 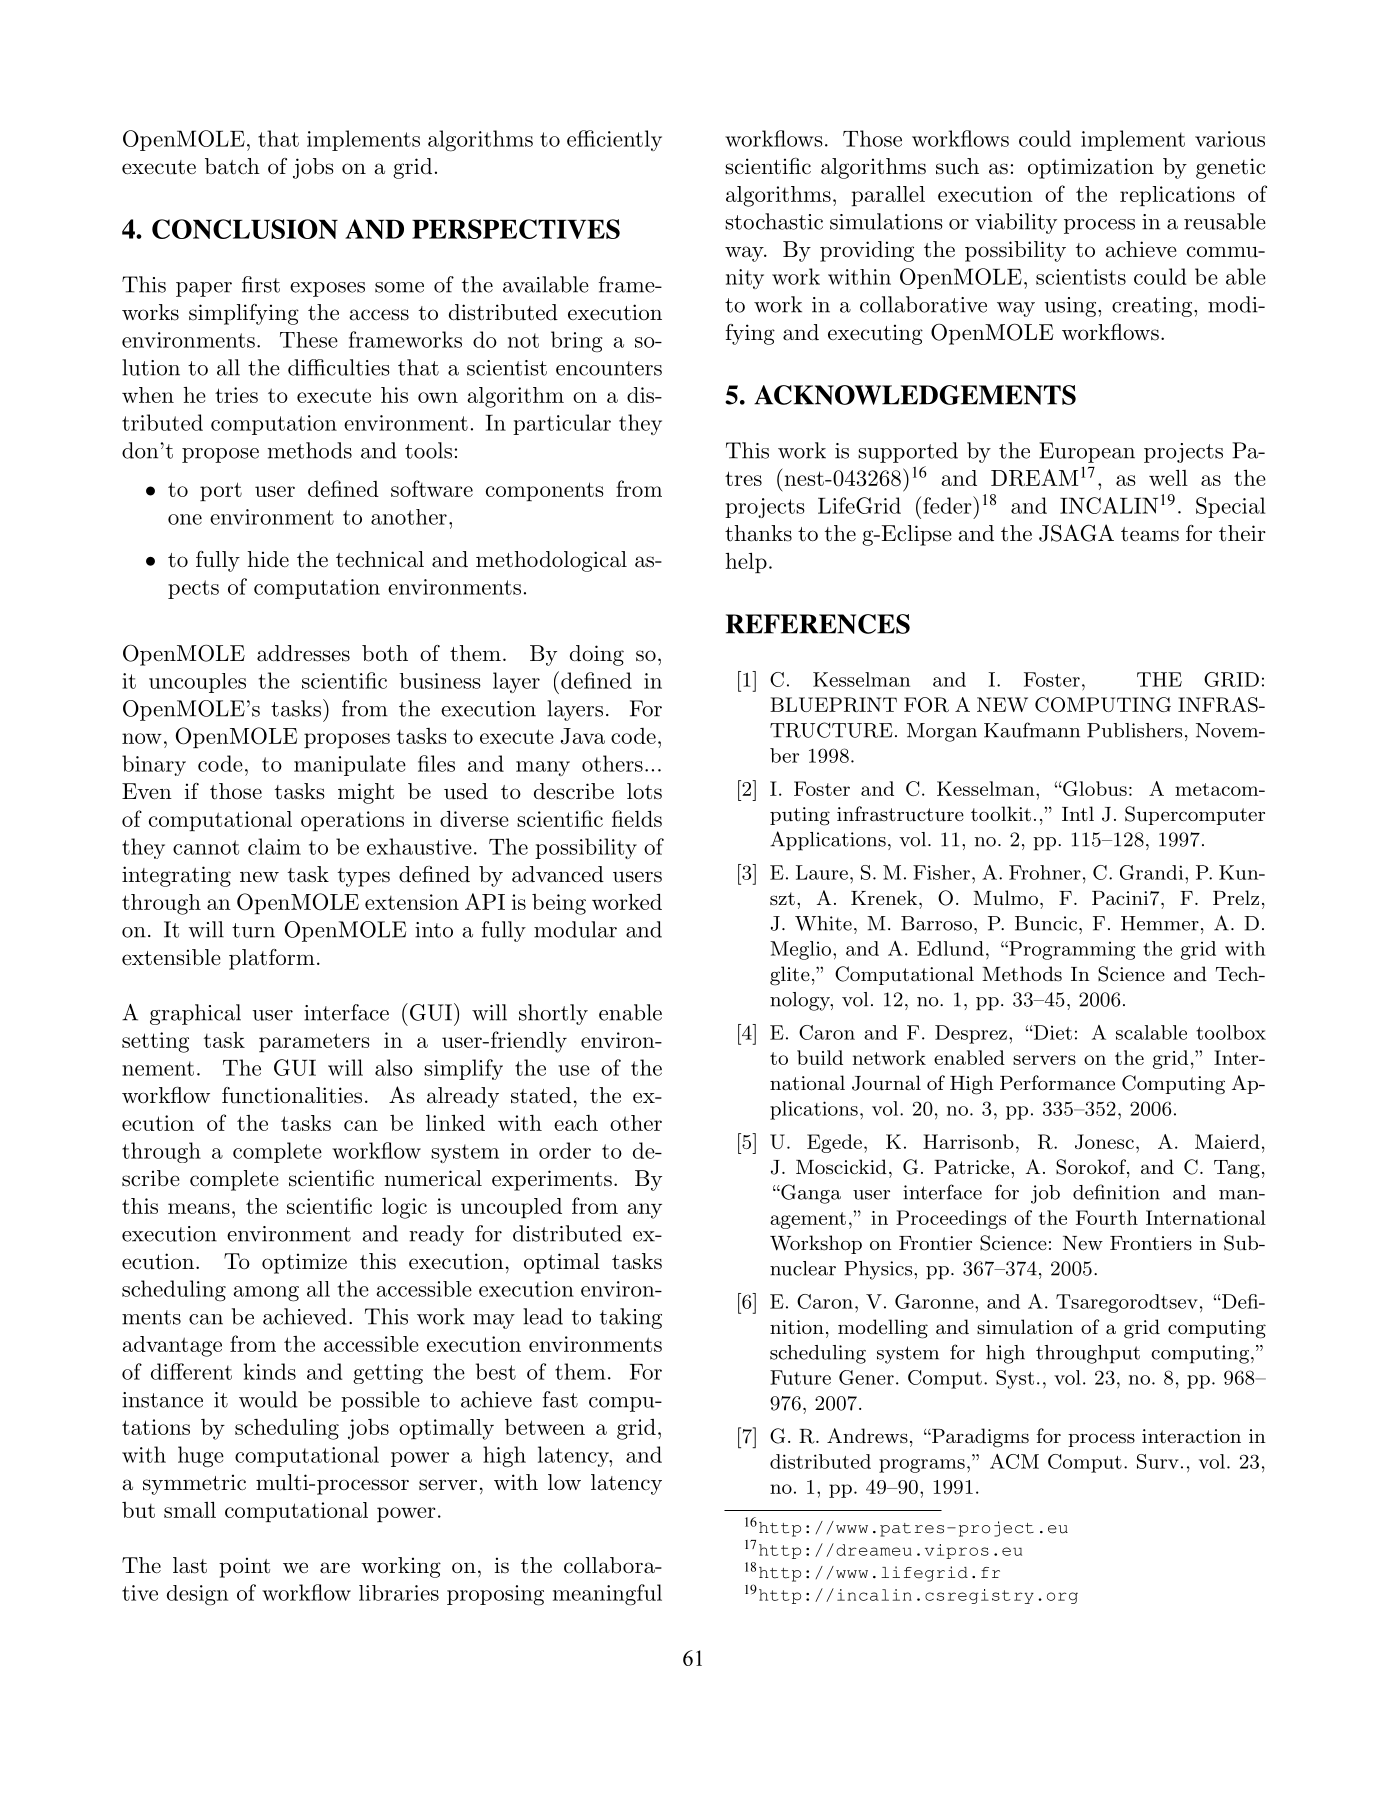 What do you see at coordinates (1091, 168) in the screenshot?
I see `optimization` at bounding box center [1091, 168].
